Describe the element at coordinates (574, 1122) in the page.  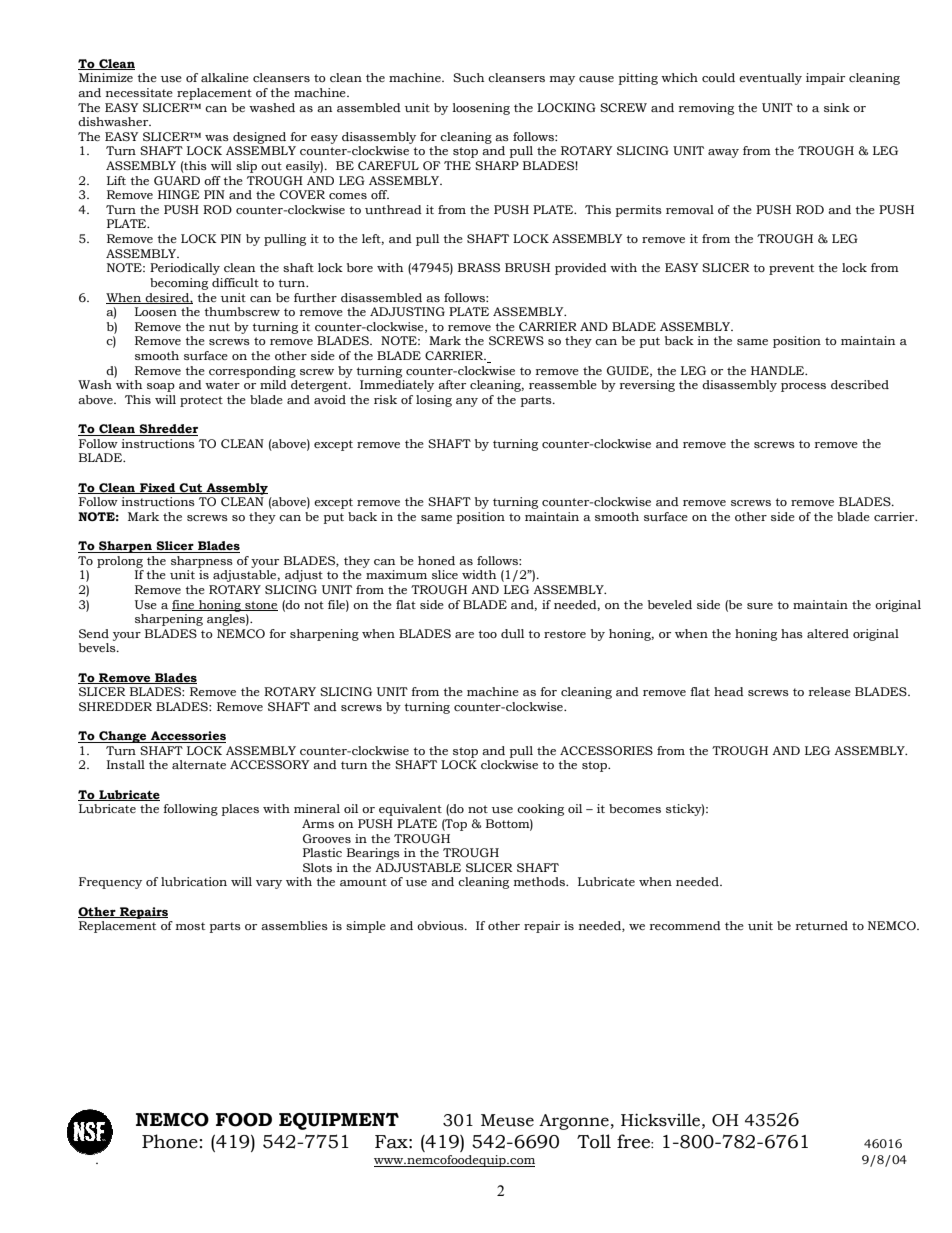
I see `Argonne` at that location.
